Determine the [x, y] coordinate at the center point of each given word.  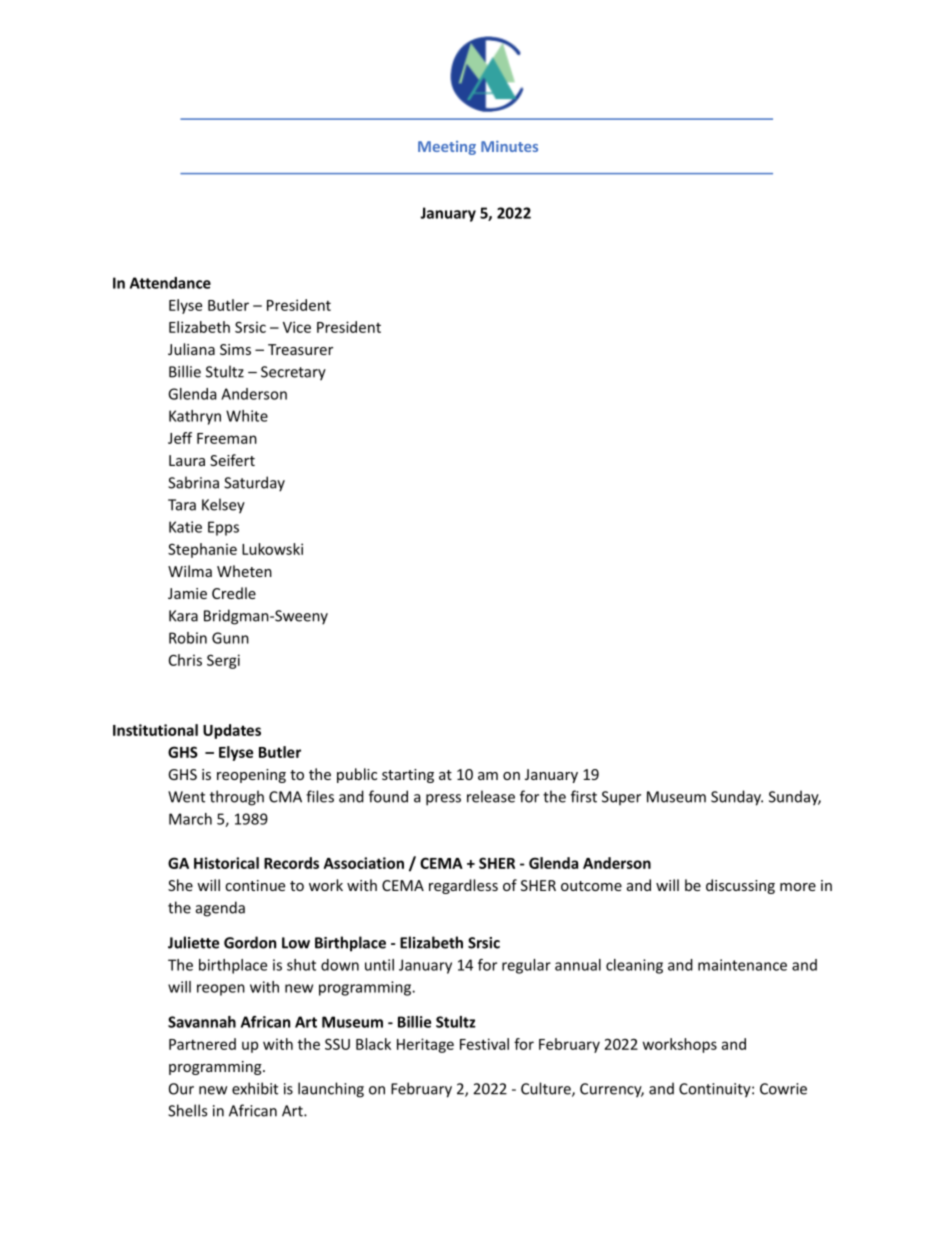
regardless [463, 886]
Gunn [230, 638]
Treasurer [300, 349]
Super [621, 798]
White [247, 416]
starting [408, 776]
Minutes [509, 146]
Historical [226, 863]
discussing [740, 886]
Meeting [447, 148]
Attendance [170, 283]
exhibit [255, 1088]
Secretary [293, 373]
